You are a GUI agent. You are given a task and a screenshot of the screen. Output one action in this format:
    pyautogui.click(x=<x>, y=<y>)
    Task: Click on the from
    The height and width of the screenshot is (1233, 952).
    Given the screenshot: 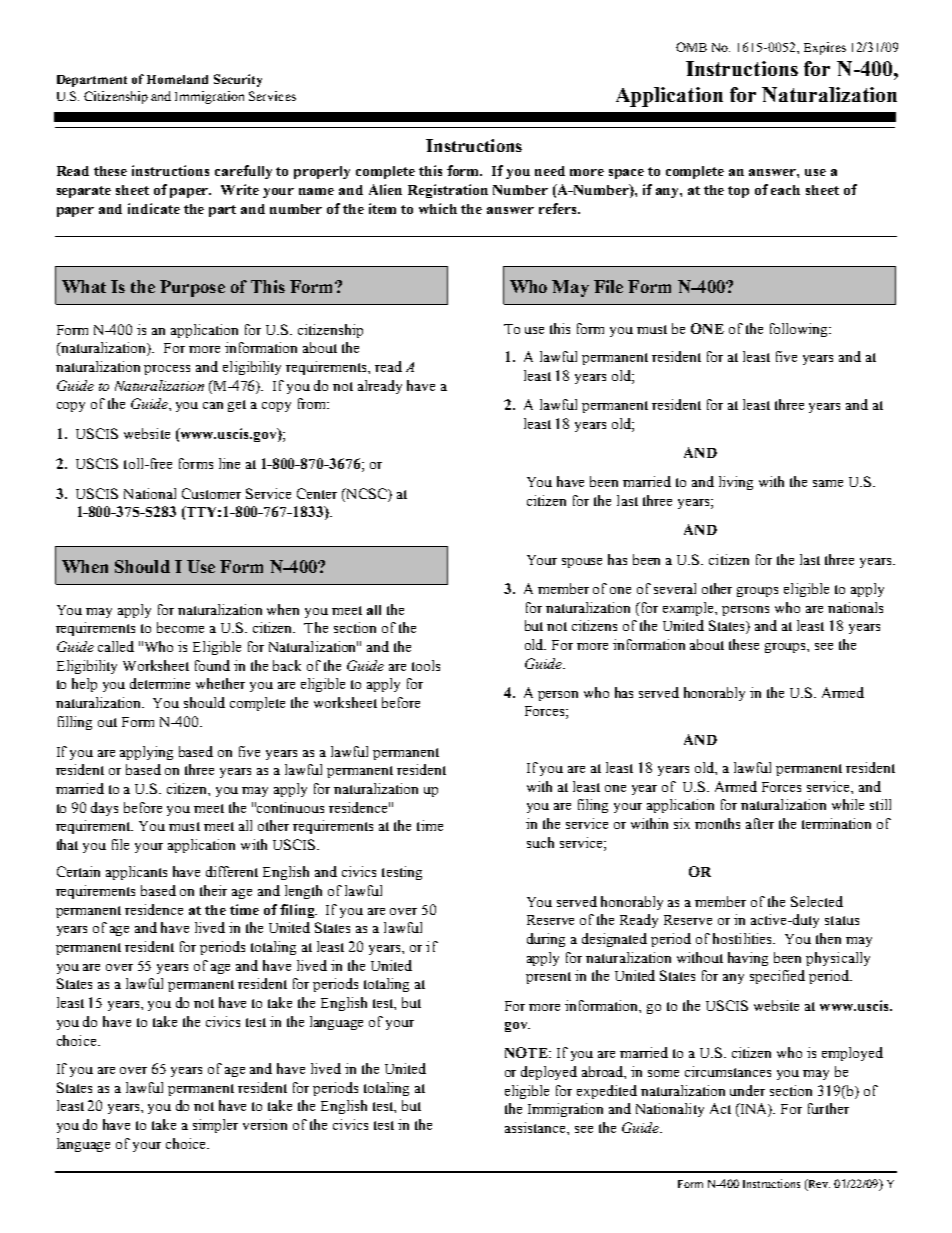 What is the action you would take?
    pyautogui.click(x=313, y=403)
